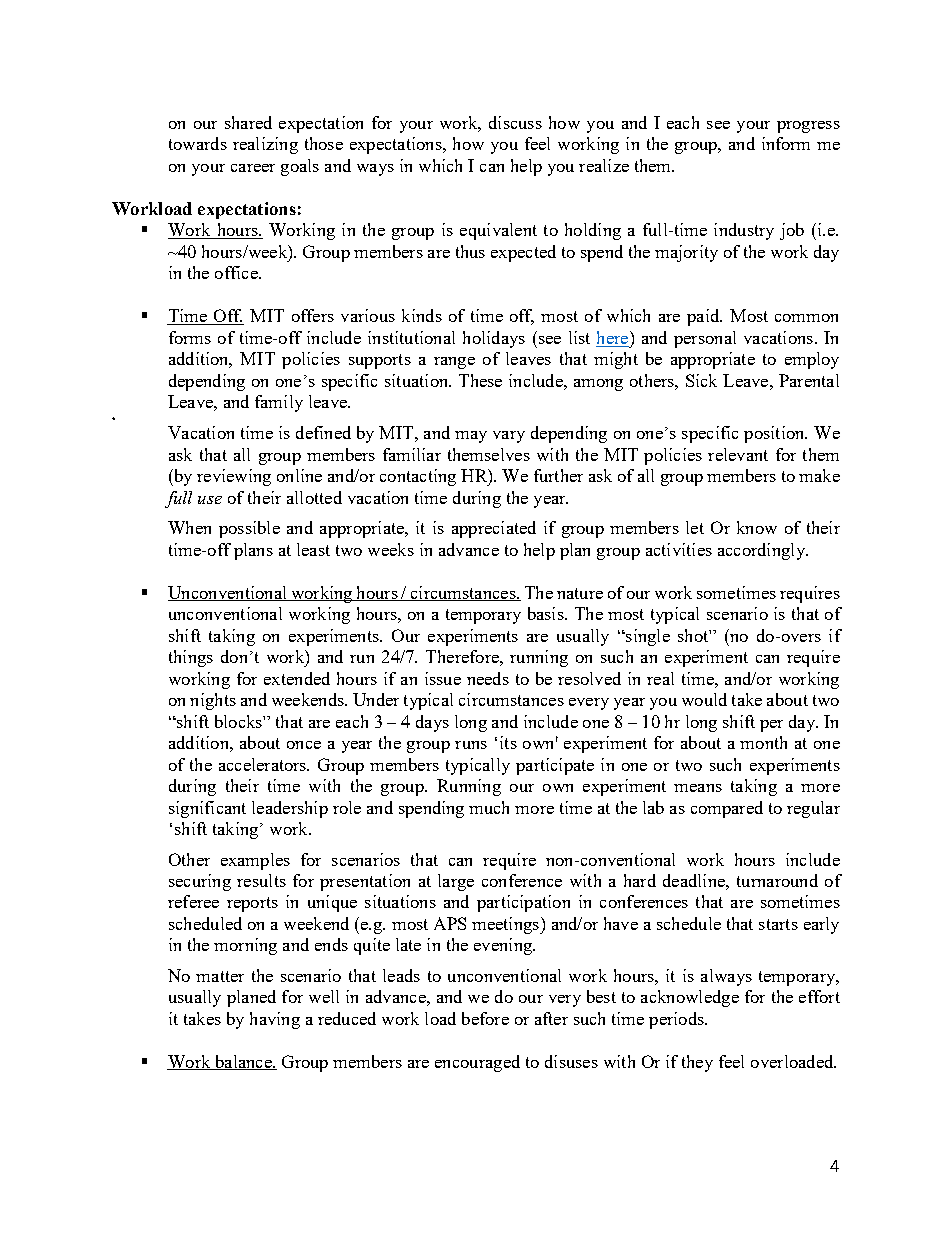 Image resolution: width=952 pixels, height=1233 pixels. Describe the element at coordinates (313, 549) in the screenshot. I see `least` at that location.
